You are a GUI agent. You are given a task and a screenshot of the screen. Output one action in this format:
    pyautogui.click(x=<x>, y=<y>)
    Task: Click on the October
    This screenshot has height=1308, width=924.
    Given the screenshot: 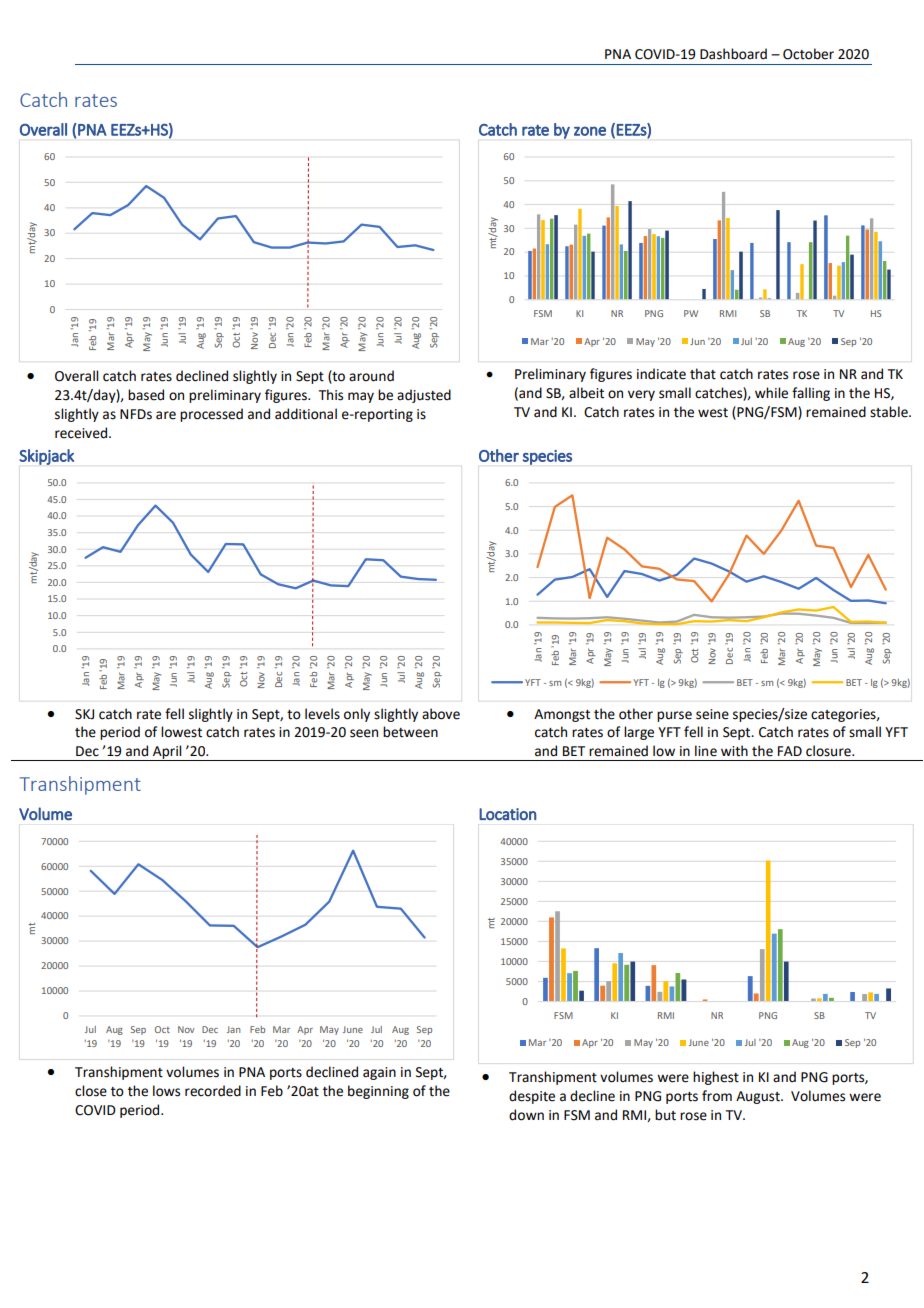 What is the action you would take?
    pyautogui.click(x=808, y=54)
